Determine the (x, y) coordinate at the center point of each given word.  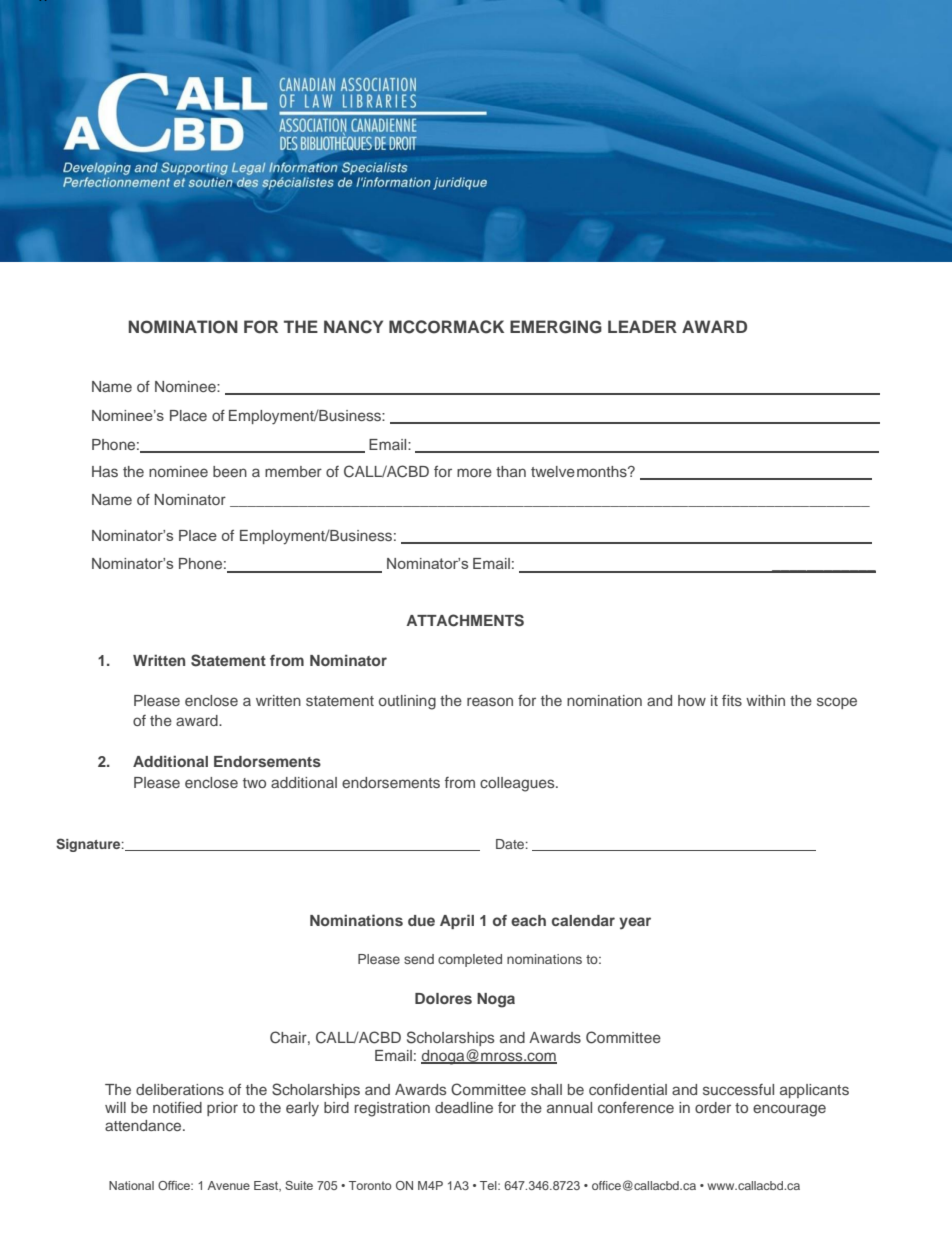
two (254, 783)
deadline (464, 1107)
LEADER (642, 326)
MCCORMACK (446, 327)
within (765, 700)
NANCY (353, 327)
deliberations (180, 1089)
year (635, 923)
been (230, 471)
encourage (789, 1110)
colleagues (518, 784)
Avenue (228, 1185)
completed (470, 960)
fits (732, 700)
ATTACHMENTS (465, 620)
